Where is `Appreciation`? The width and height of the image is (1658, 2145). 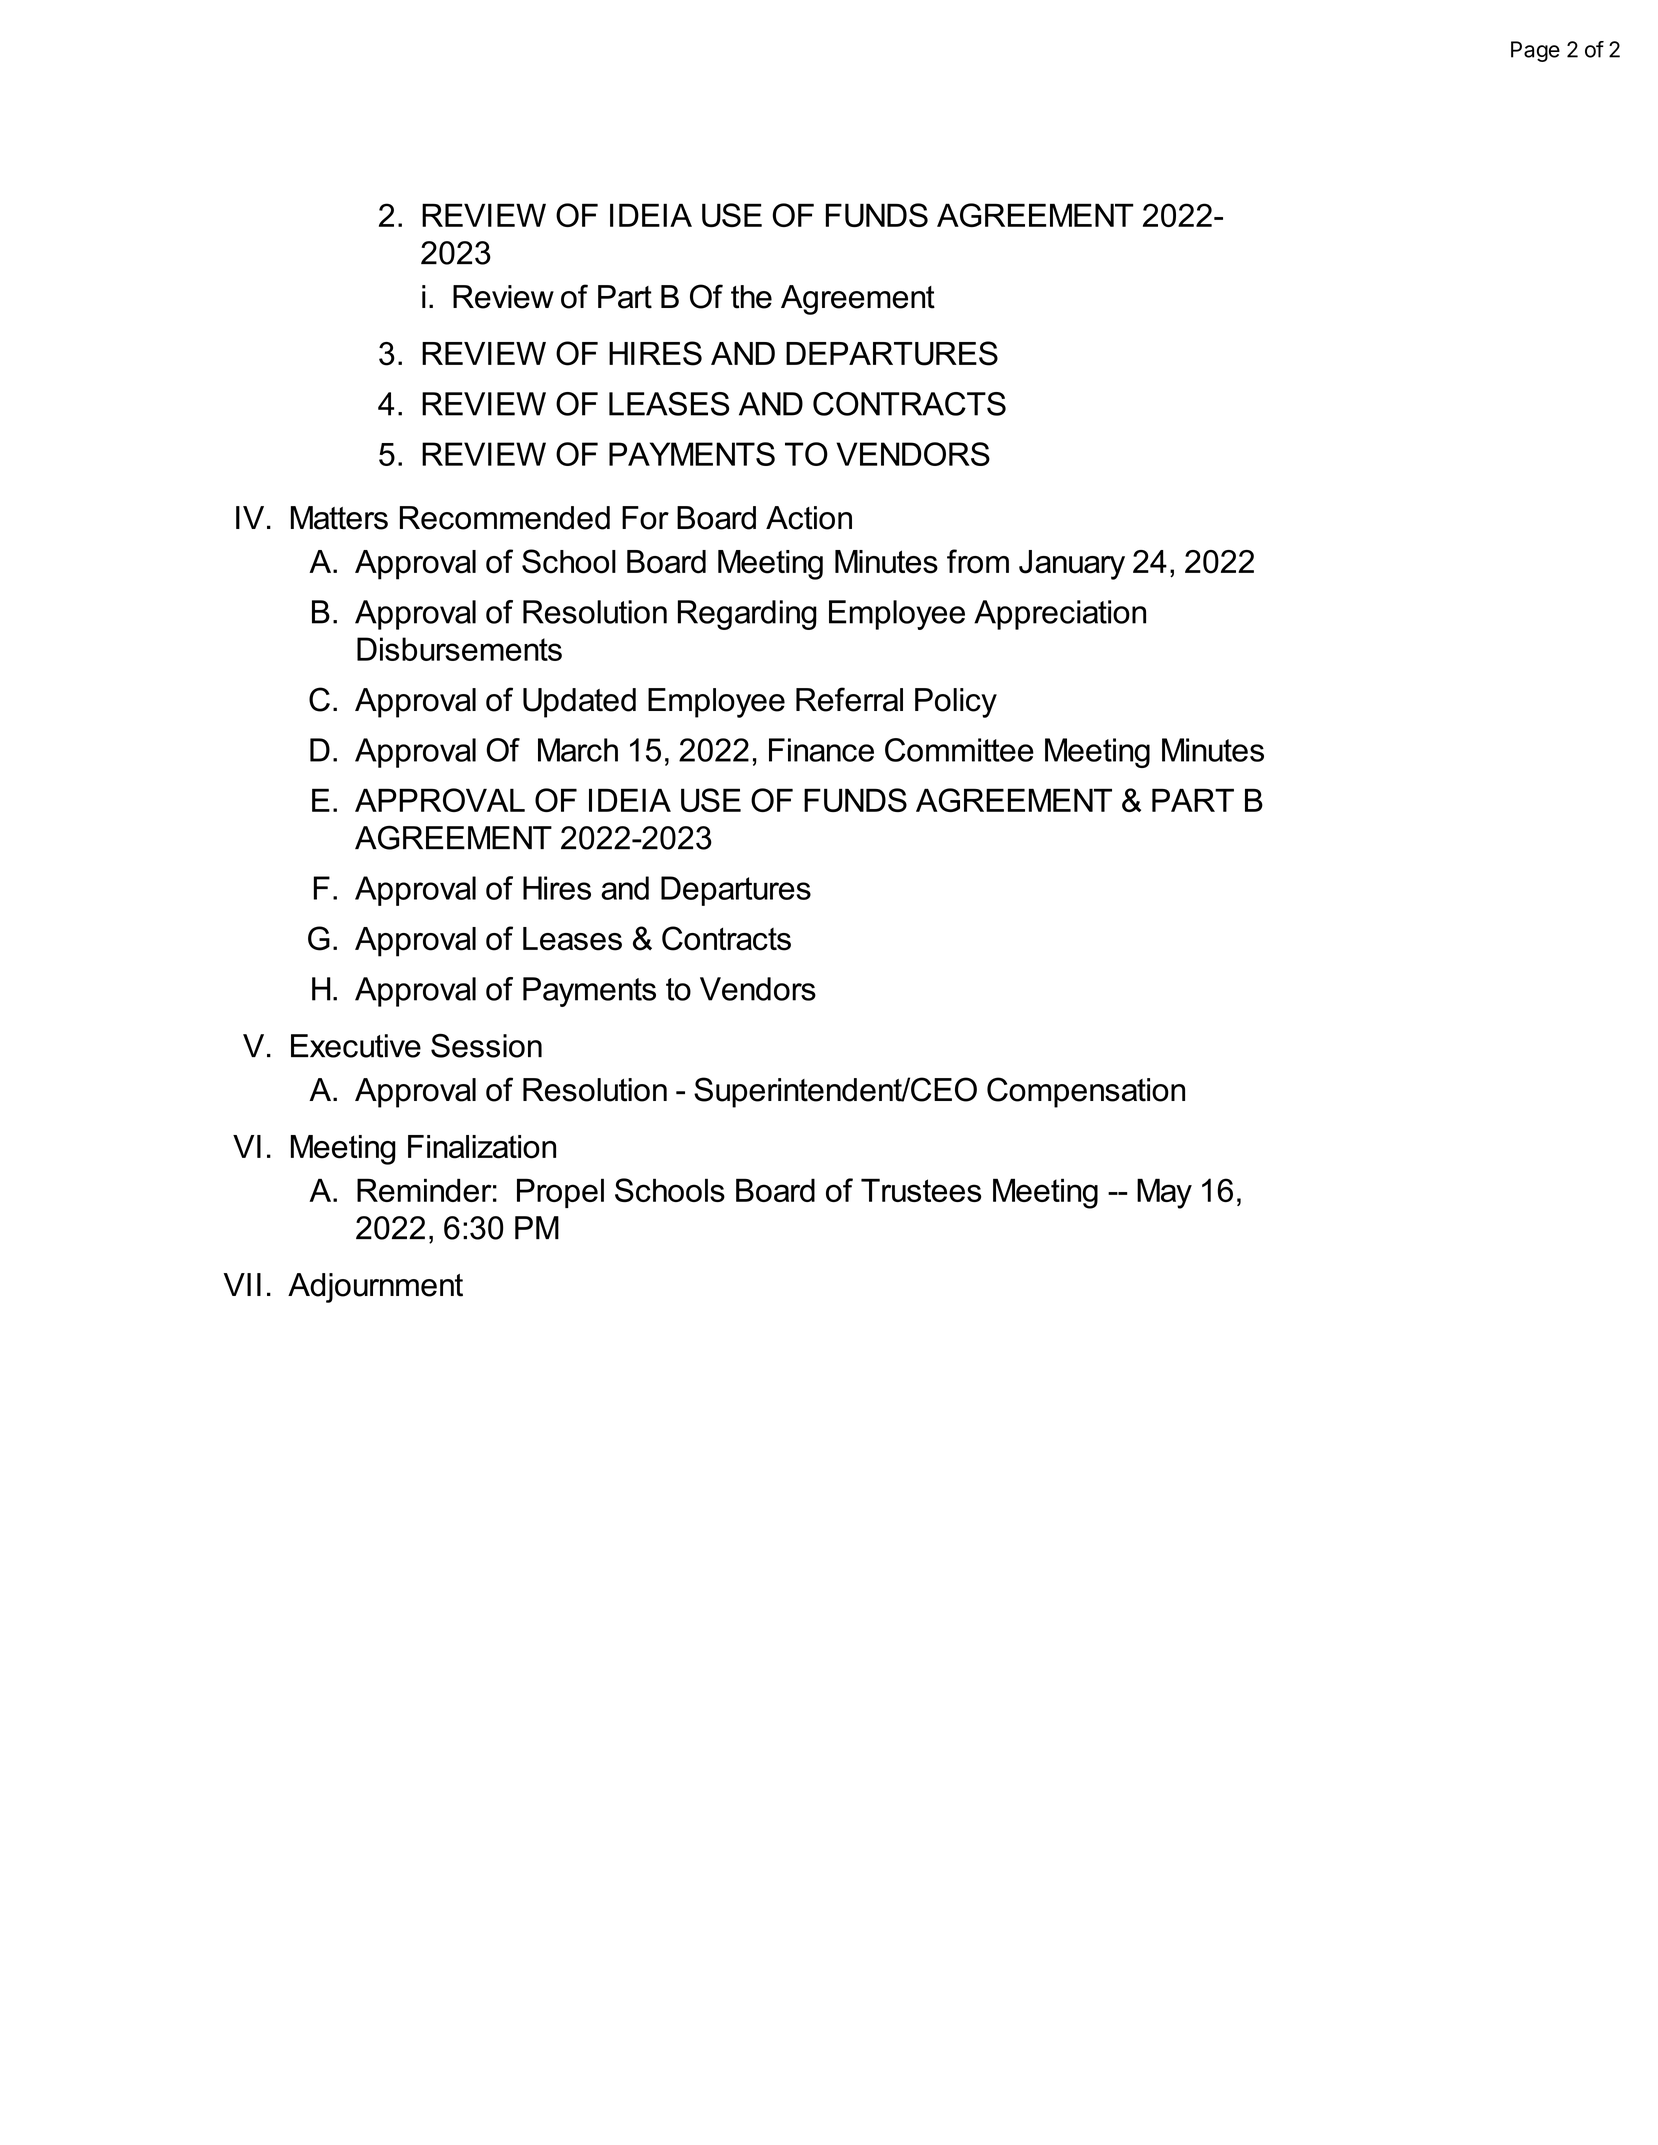 Appreciation is located at coordinates (1060, 615).
